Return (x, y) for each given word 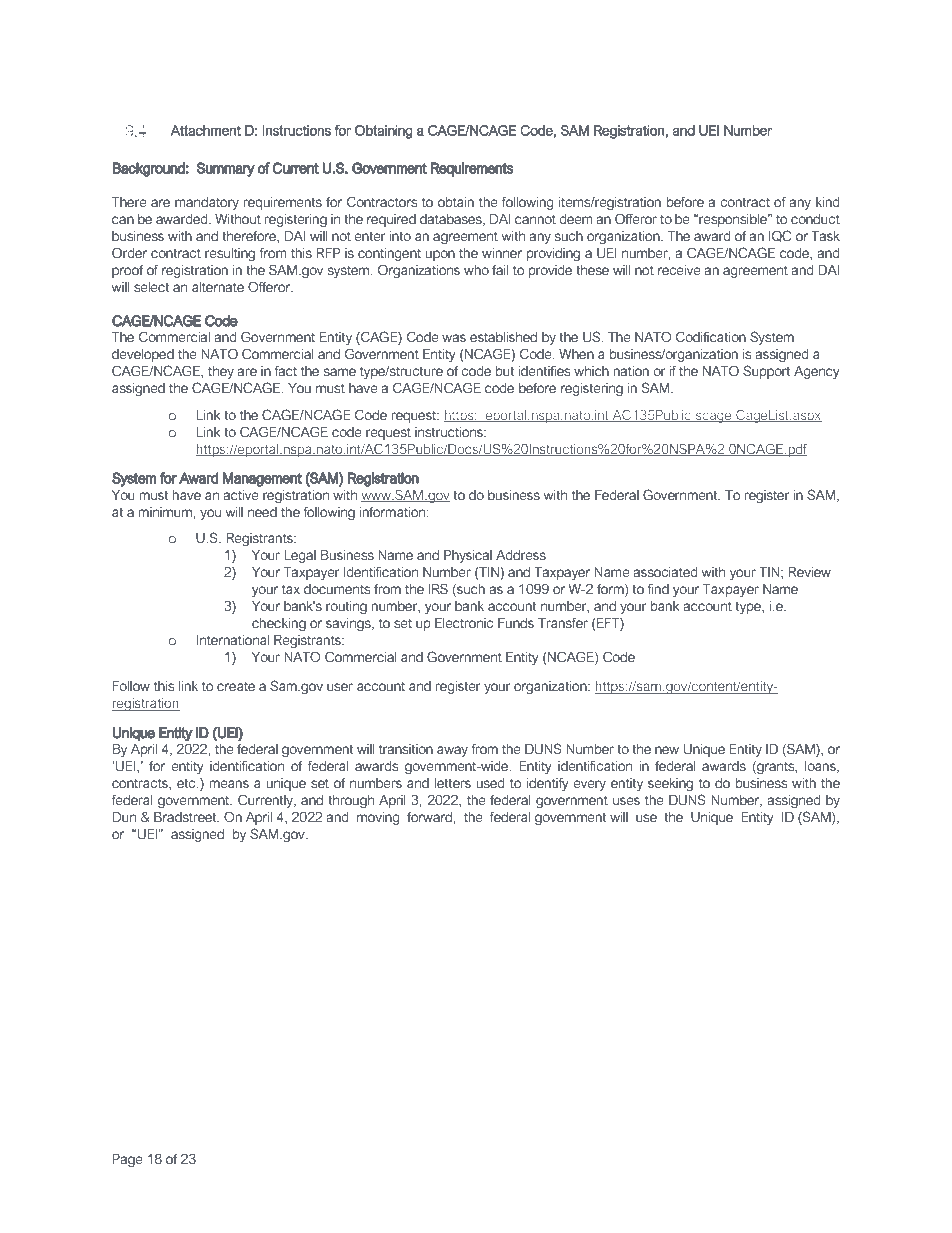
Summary (226, 169)
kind (828, 202)
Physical (468, 556)
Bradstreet (186, 817)
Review (809, 572)
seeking (670, 784)
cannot (535, 219)
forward (429, 817)
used (490, 783)
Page (127, 1160)
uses (626, 801)
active (241, 495)
